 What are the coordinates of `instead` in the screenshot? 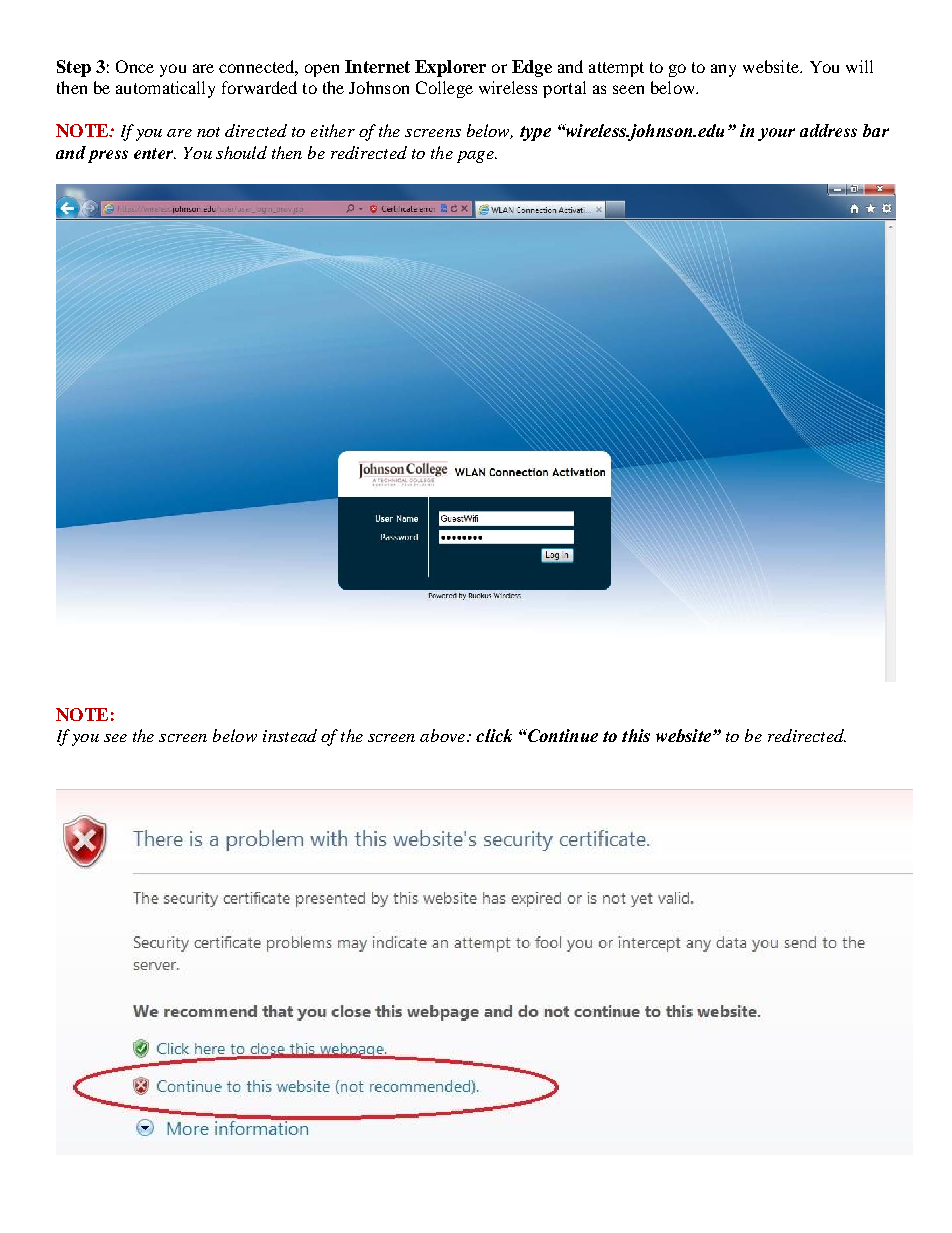 It's located at (290, 735).
